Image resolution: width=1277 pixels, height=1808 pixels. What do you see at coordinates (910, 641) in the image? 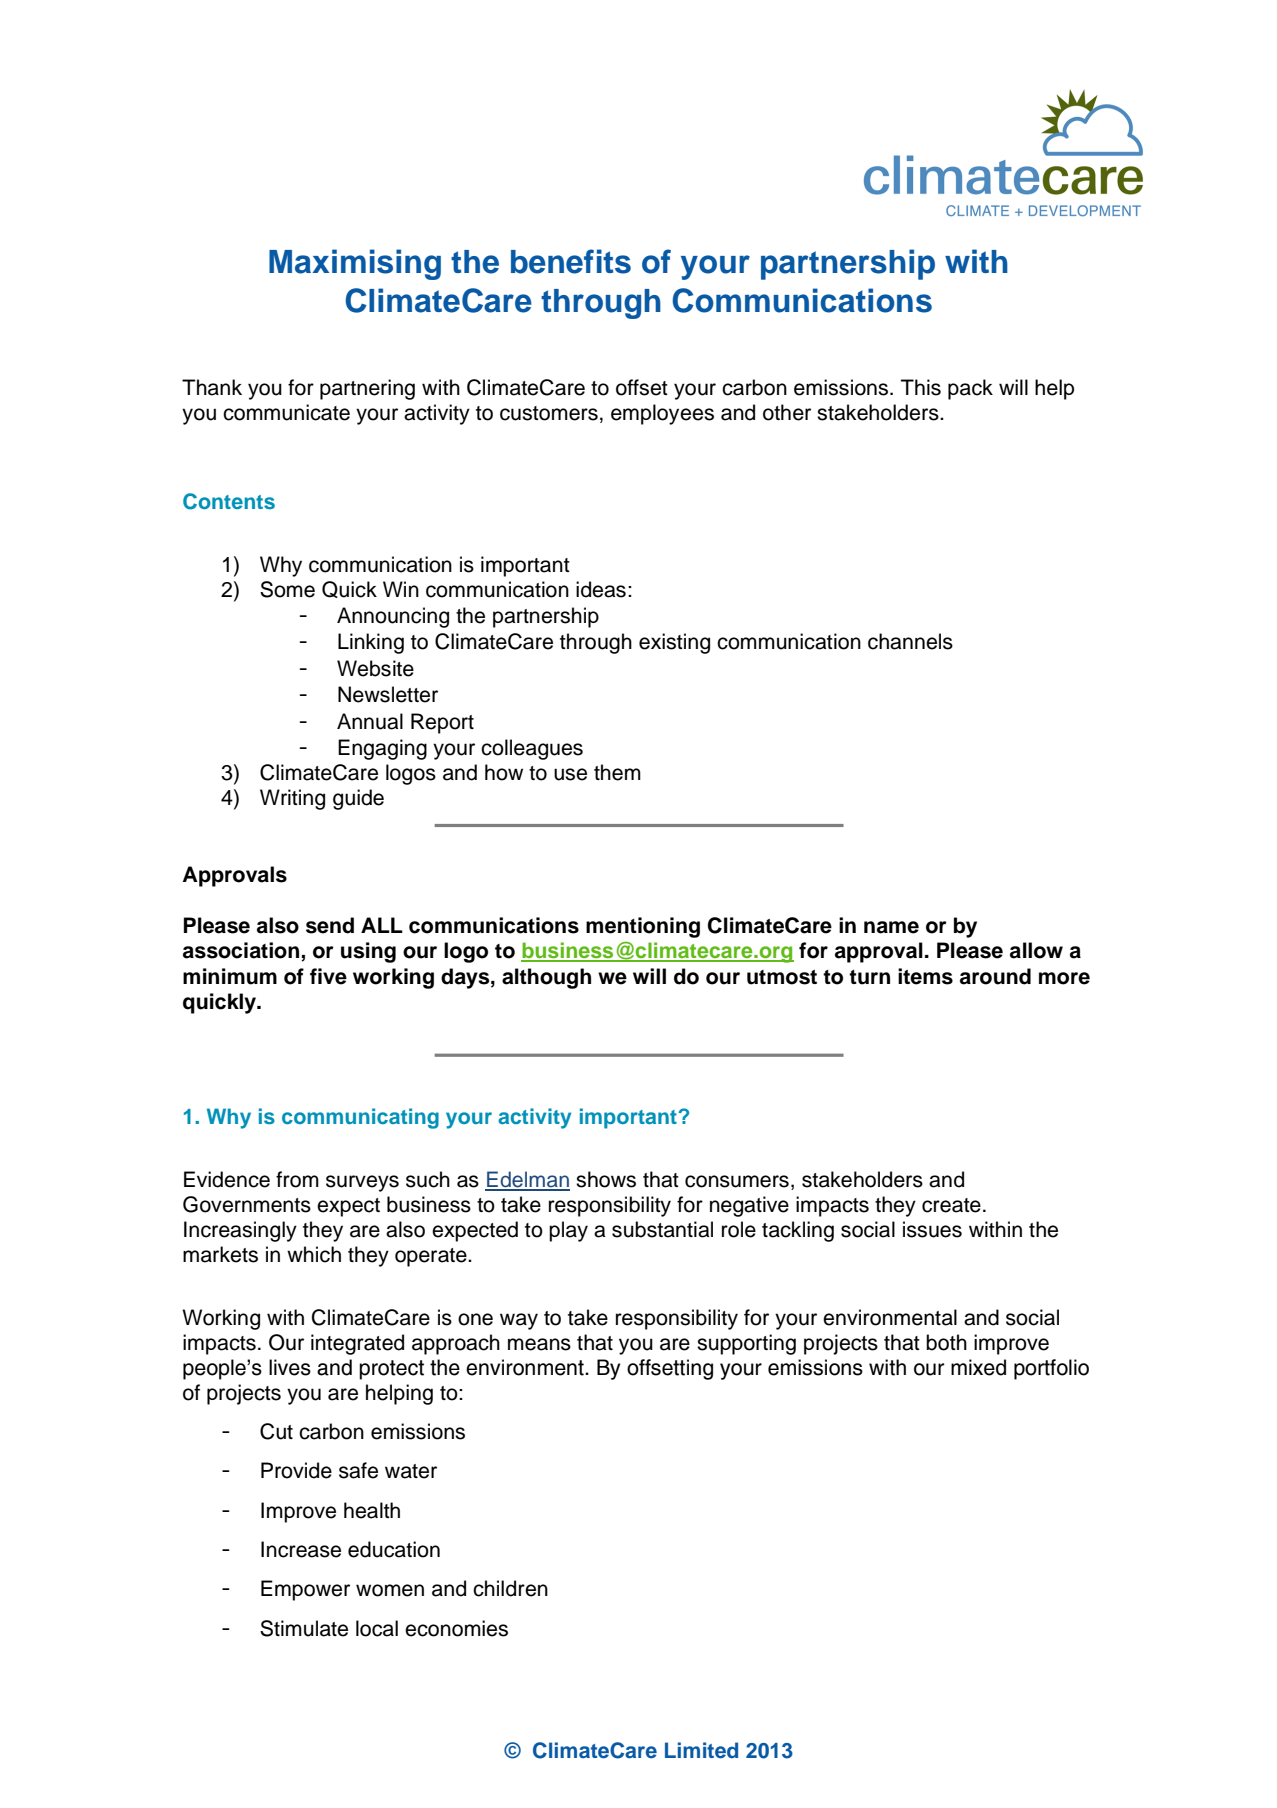
I see `channels` at bounding box center [910, 641].
